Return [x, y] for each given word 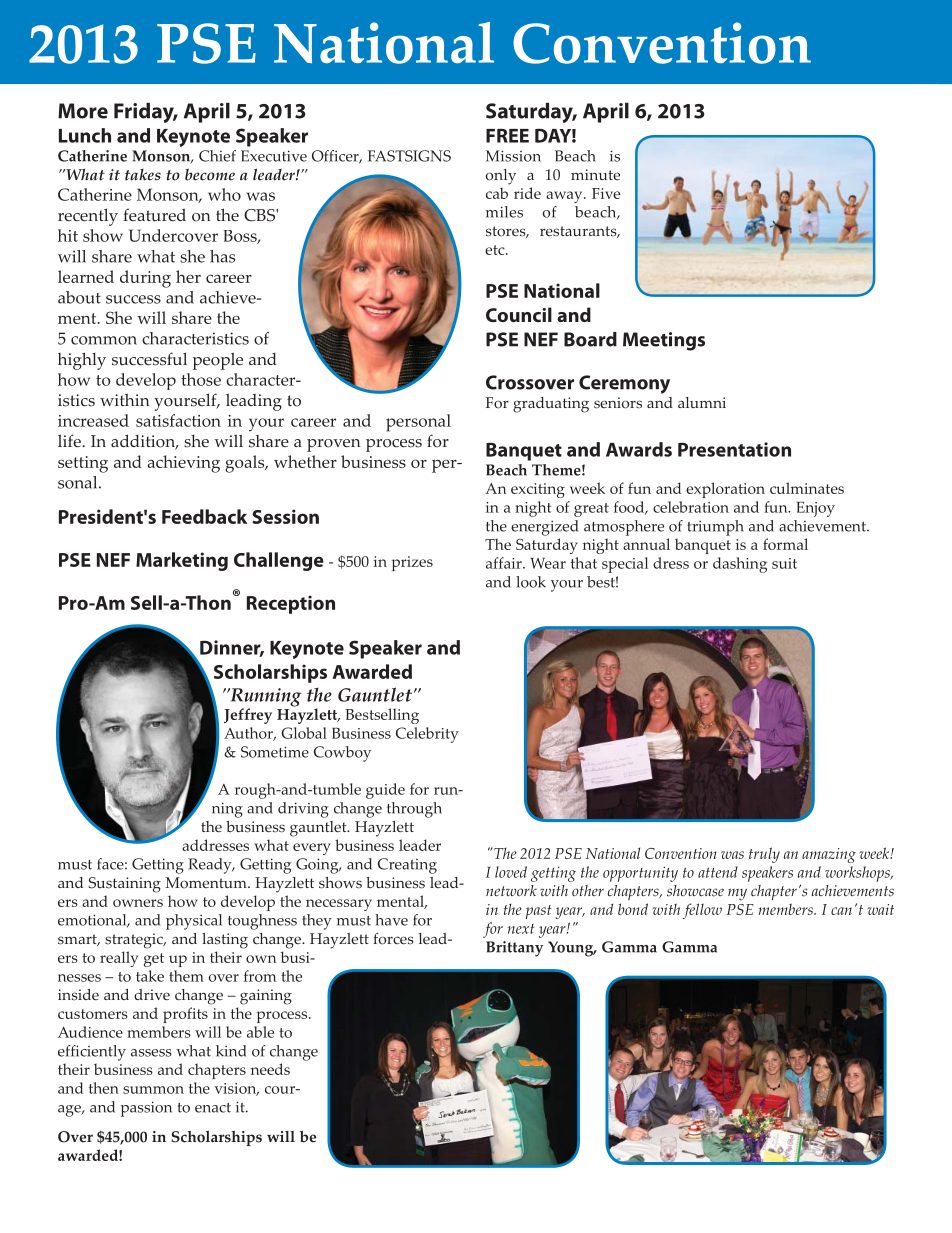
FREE [507, 136]
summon [153, 1090]
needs [270, 1069]
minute [595, 174]
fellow [702, 911]
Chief [217, 156]
